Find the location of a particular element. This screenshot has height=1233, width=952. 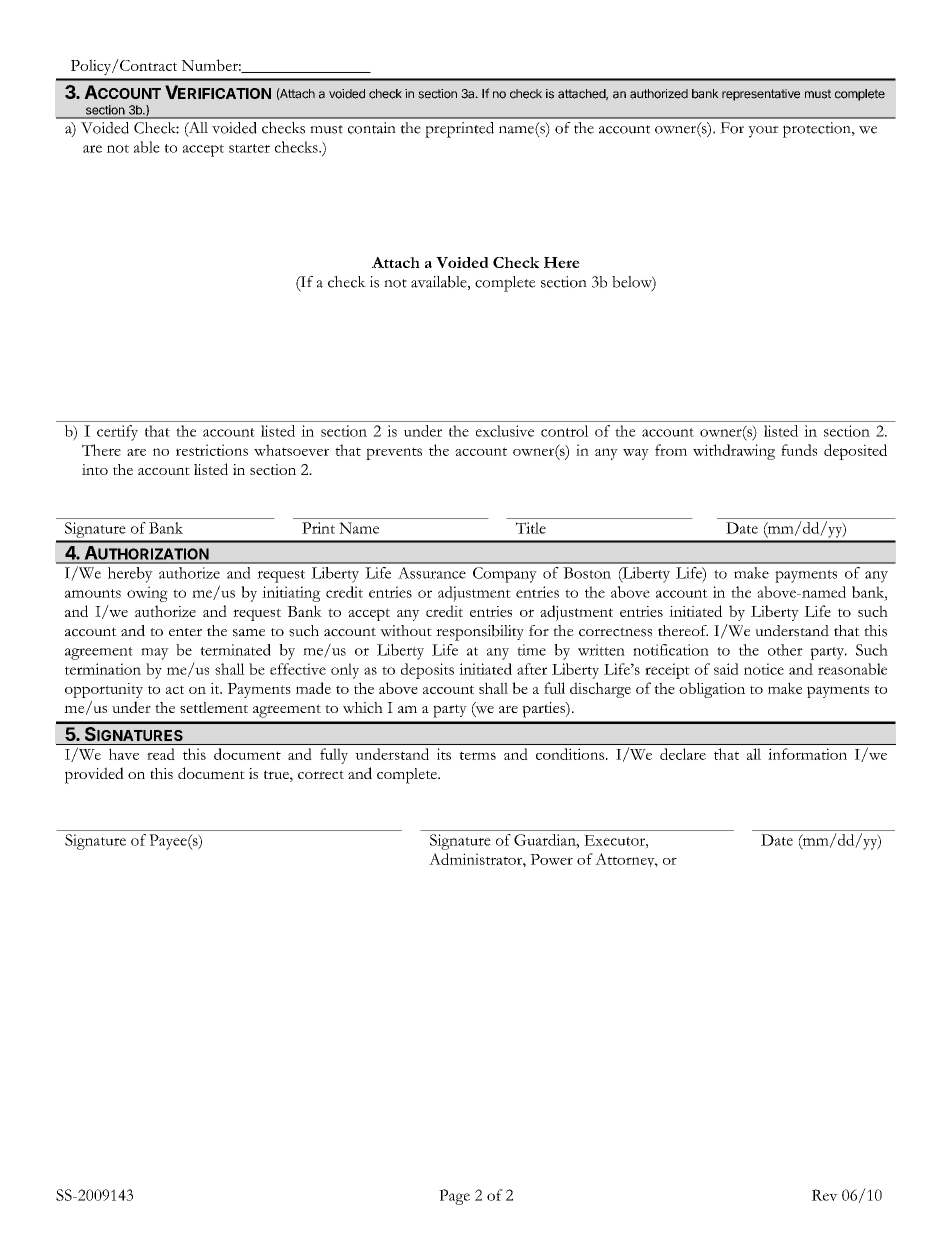

other is located at coordinates (785, 650).
